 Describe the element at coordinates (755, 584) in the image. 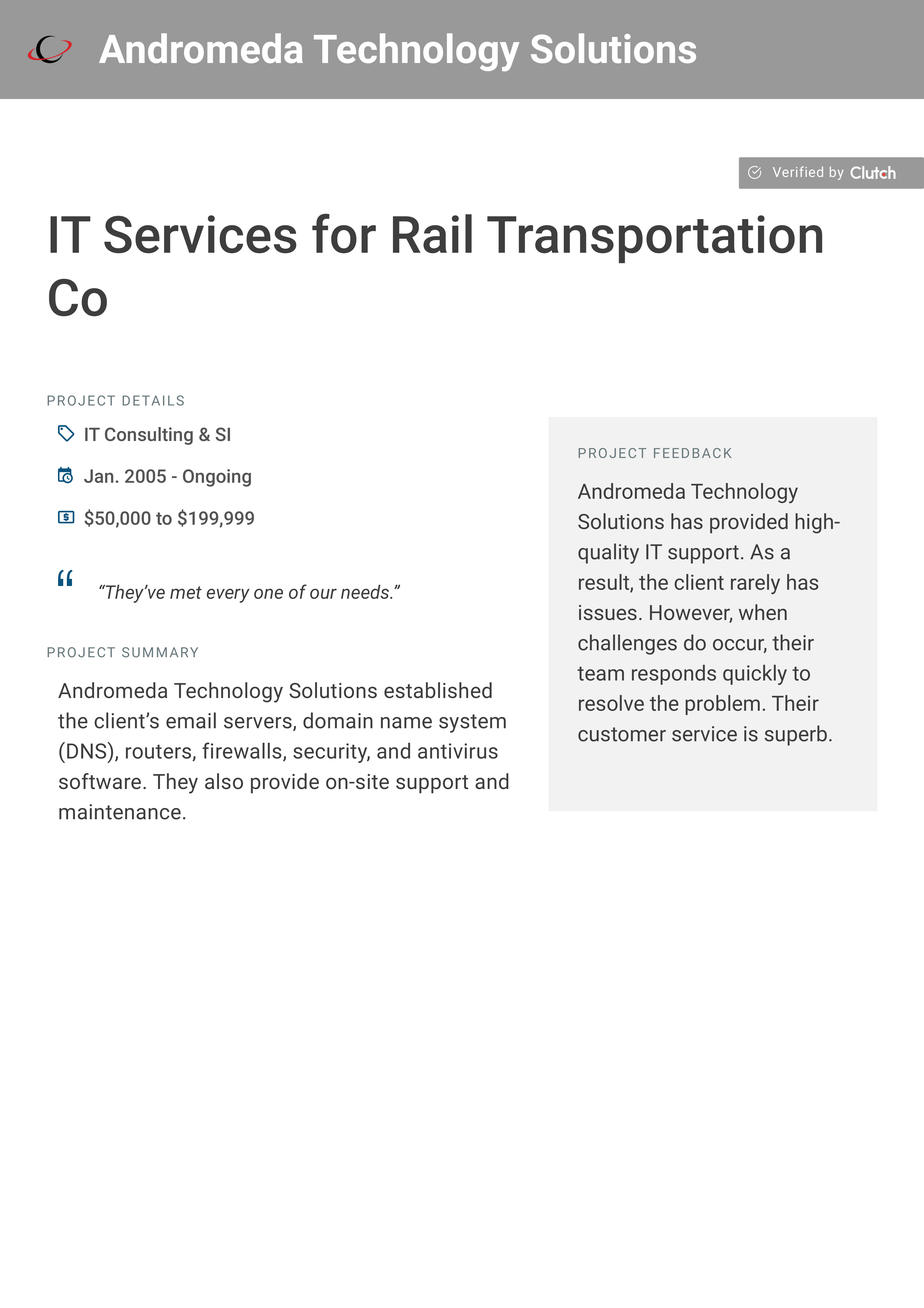

I see `rarely` at that location.
